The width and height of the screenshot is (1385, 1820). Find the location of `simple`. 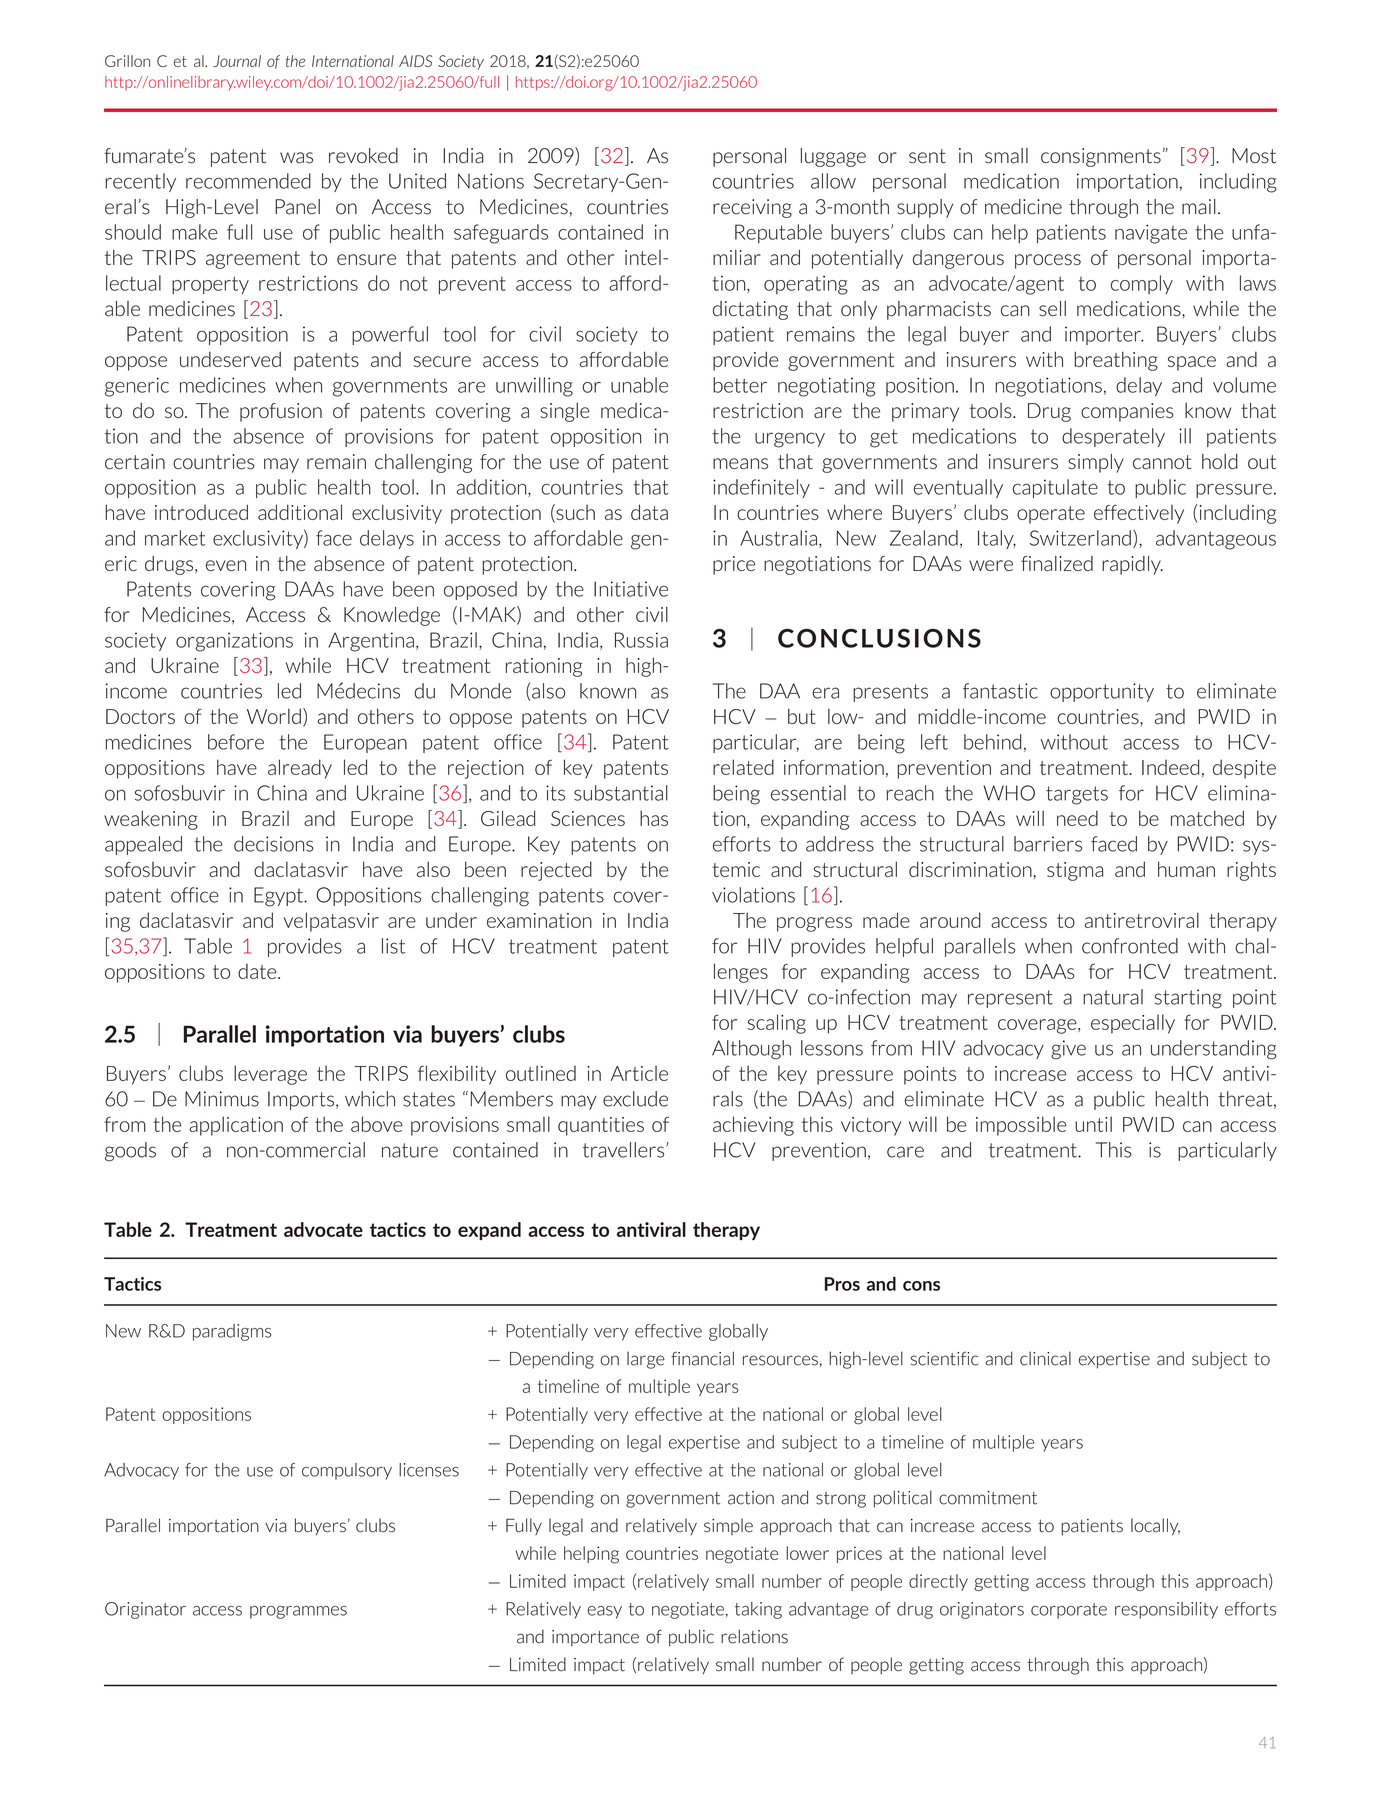

simple is located at coordinates (728, 1526).
